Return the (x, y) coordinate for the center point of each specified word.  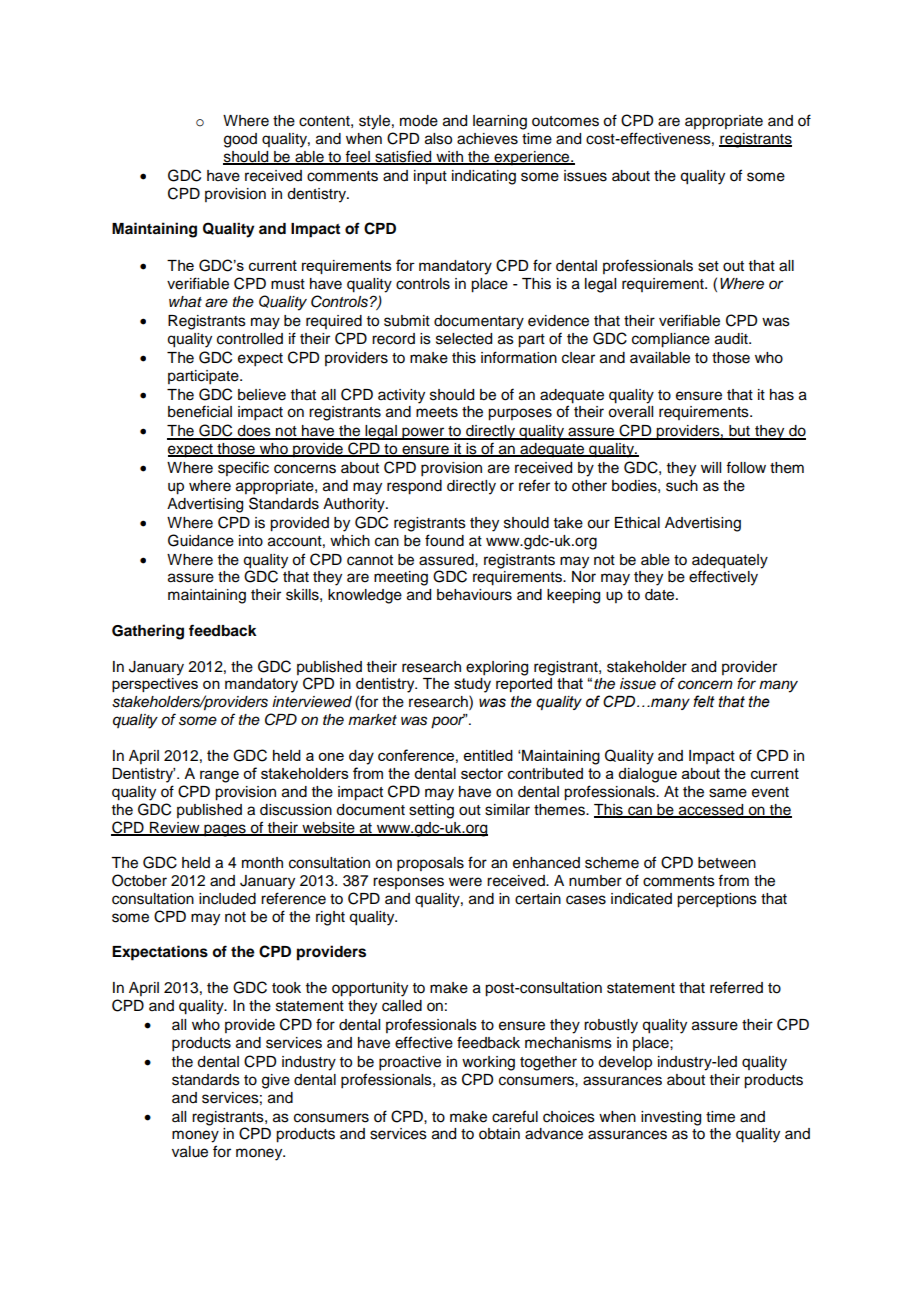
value (190, 1152)
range (219, 776)
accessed (711, 810)
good (240, 140)
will (711, 467)
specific (243, 468)
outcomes (565, 121)
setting (431, 811)
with (449, 158)
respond (414, 487)
